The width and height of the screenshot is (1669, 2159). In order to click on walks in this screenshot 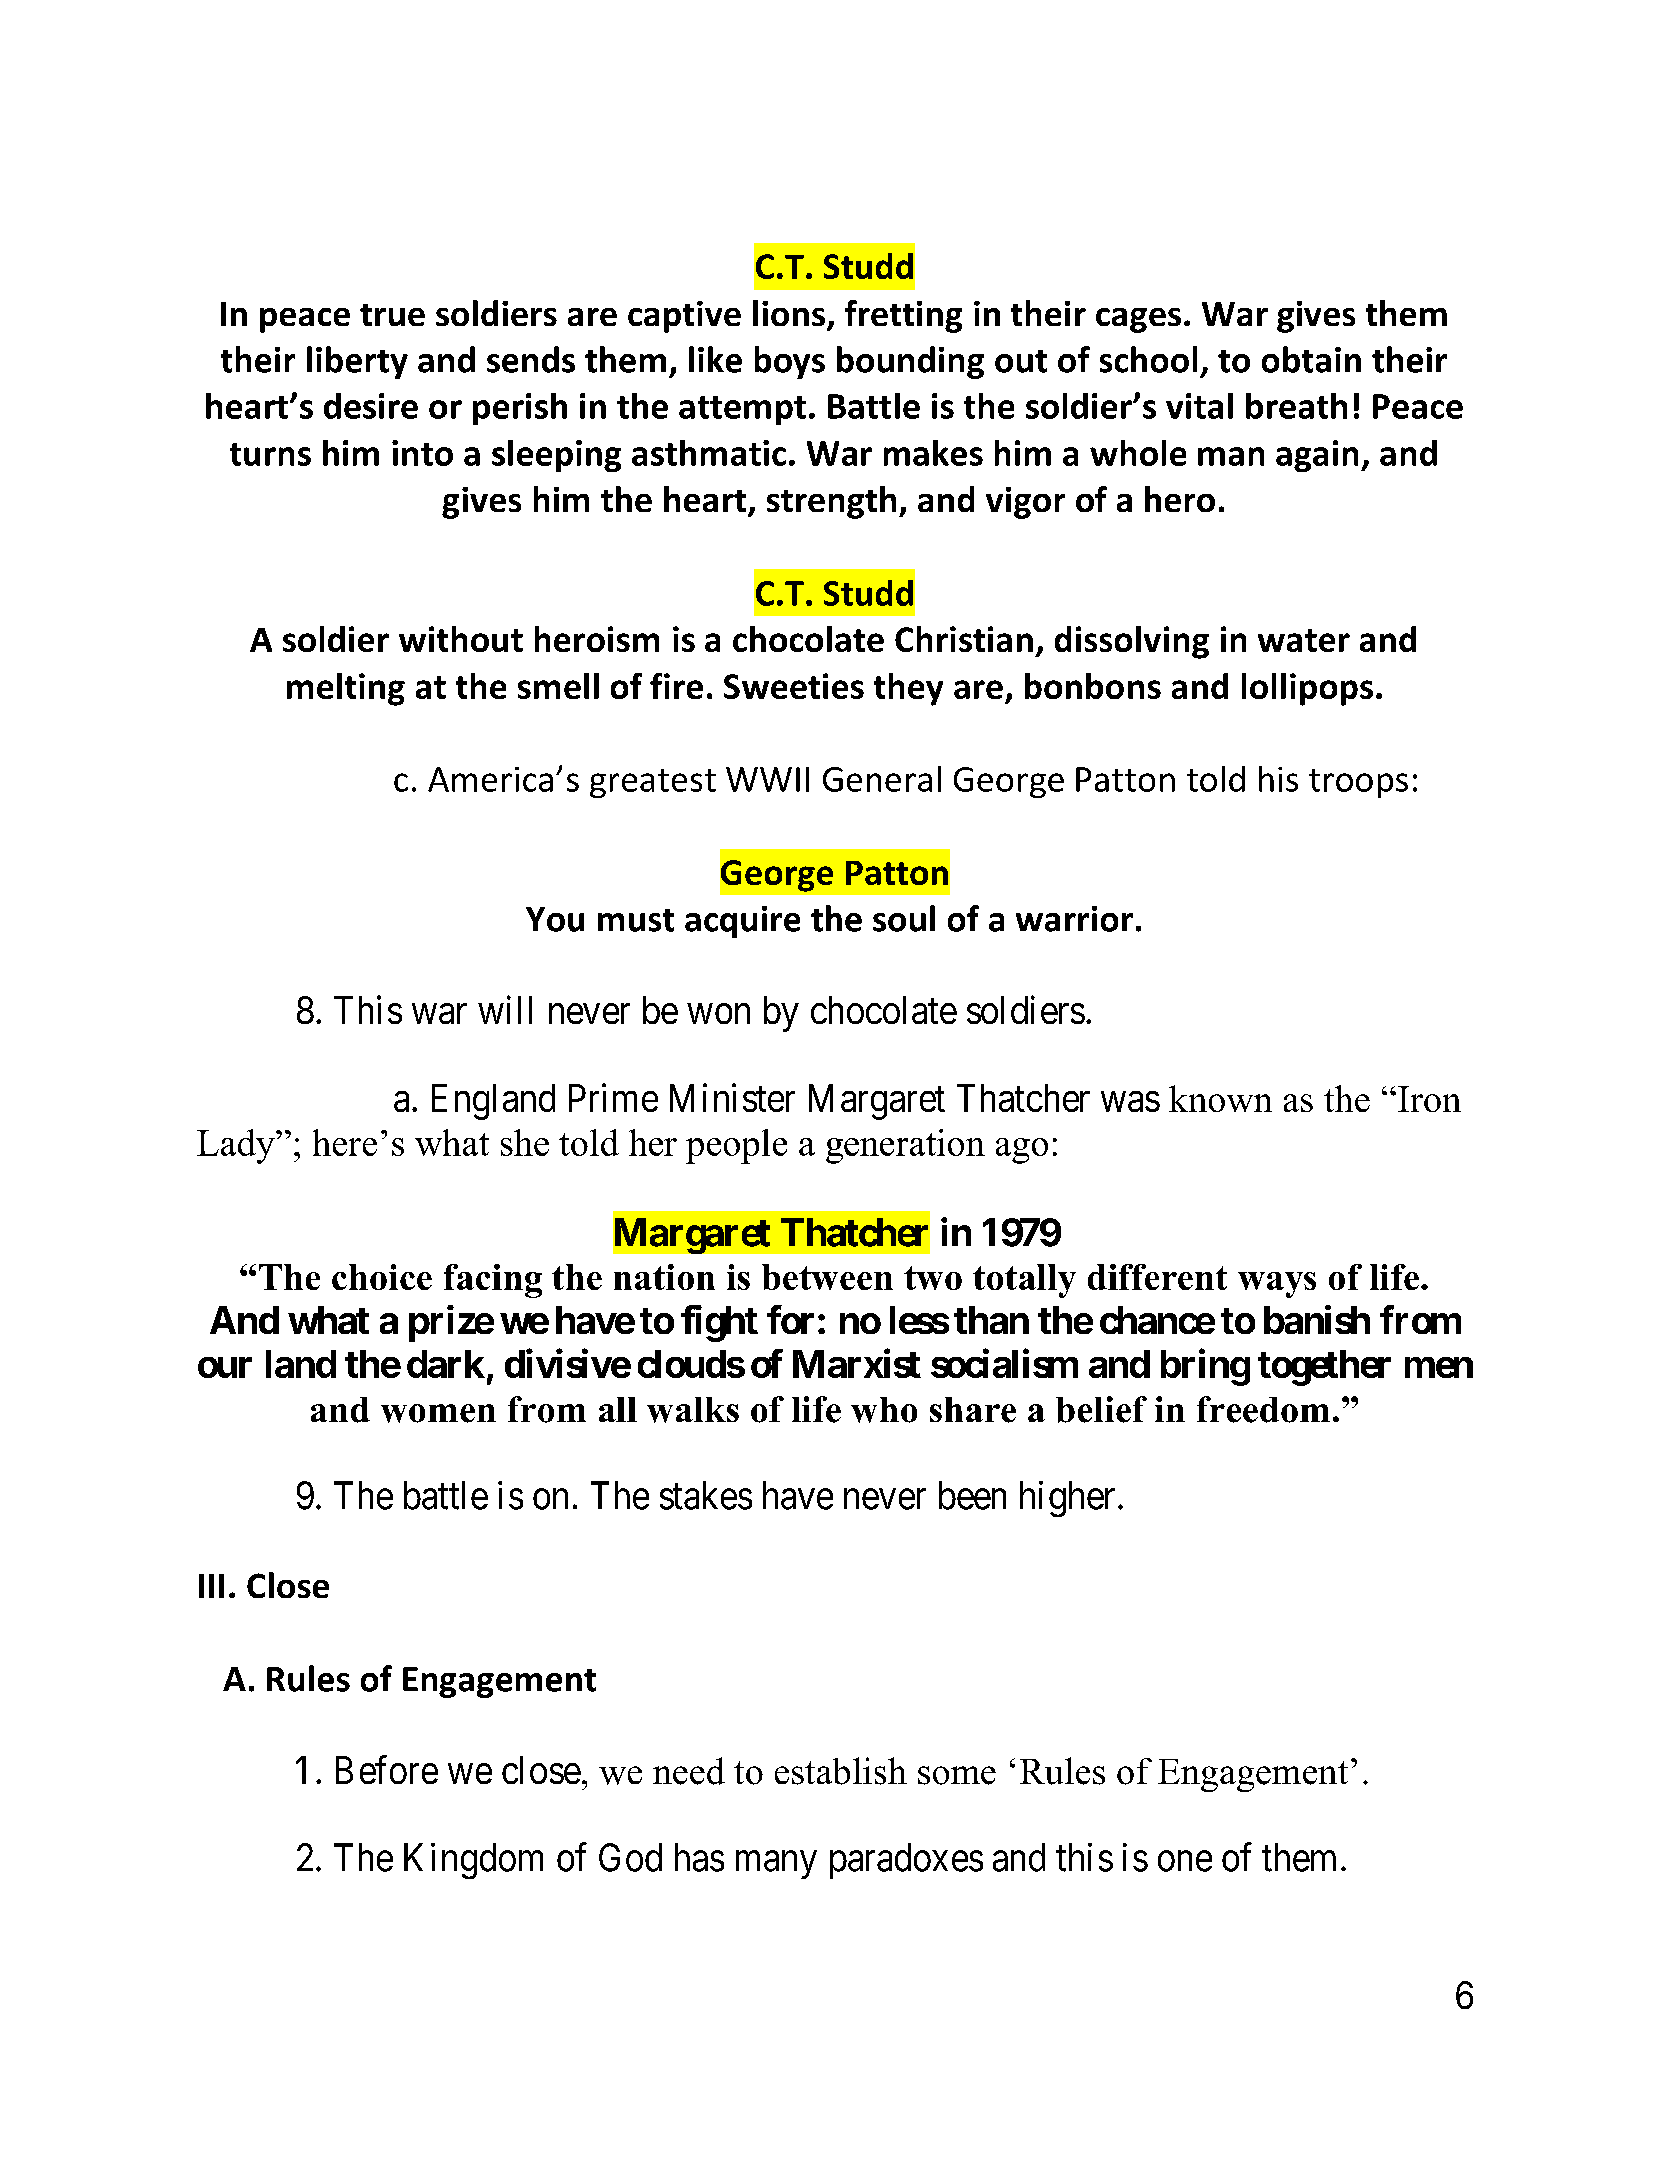, I will do `click(693, 1410)`.
